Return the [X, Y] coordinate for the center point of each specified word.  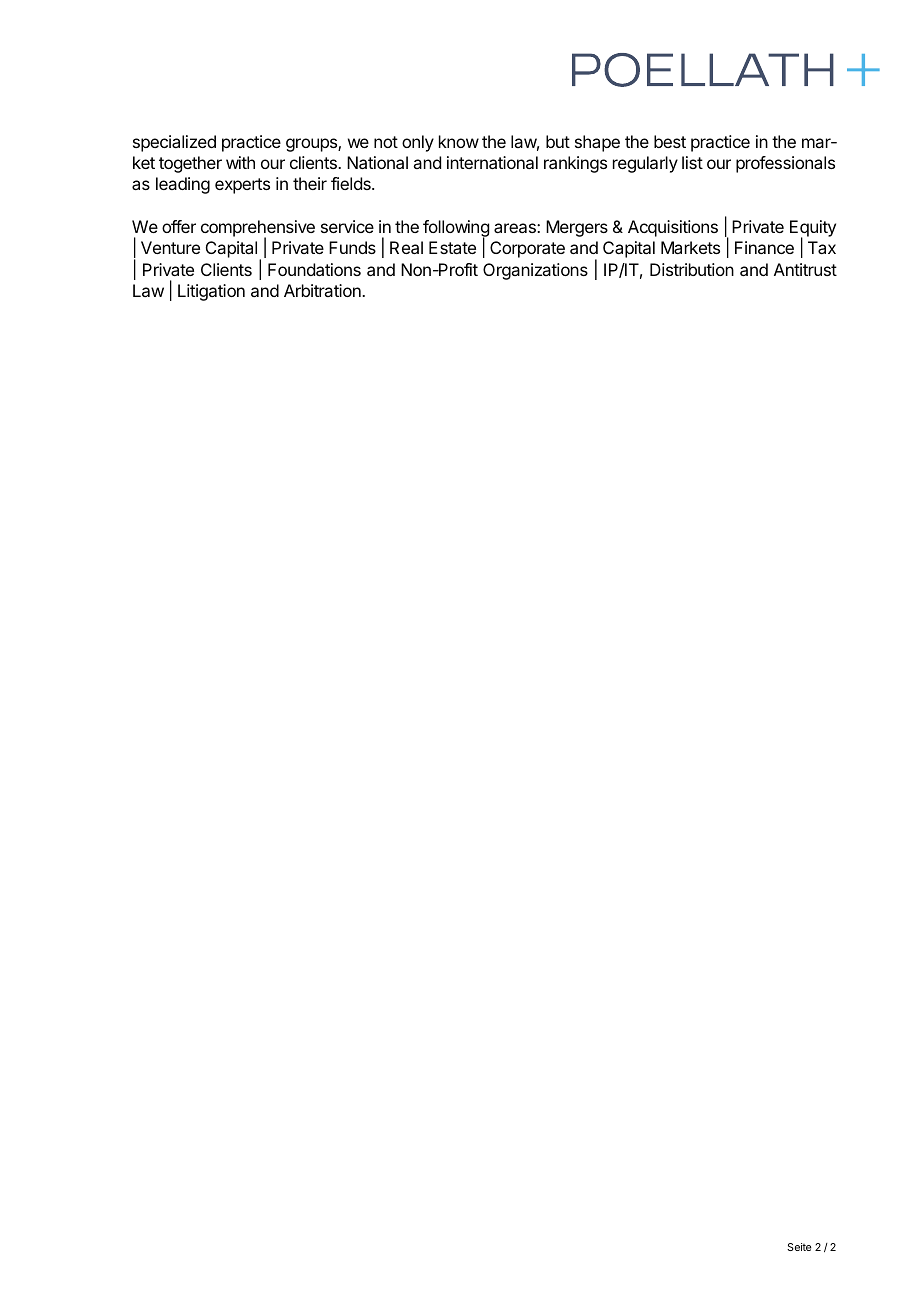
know [459, 141]
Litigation [211, 292]
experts [242, 186]
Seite [799, 1247]
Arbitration [323, 290]
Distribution [692, 269]
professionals [785, 164]
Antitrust [805, 269]
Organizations [535, 271]
